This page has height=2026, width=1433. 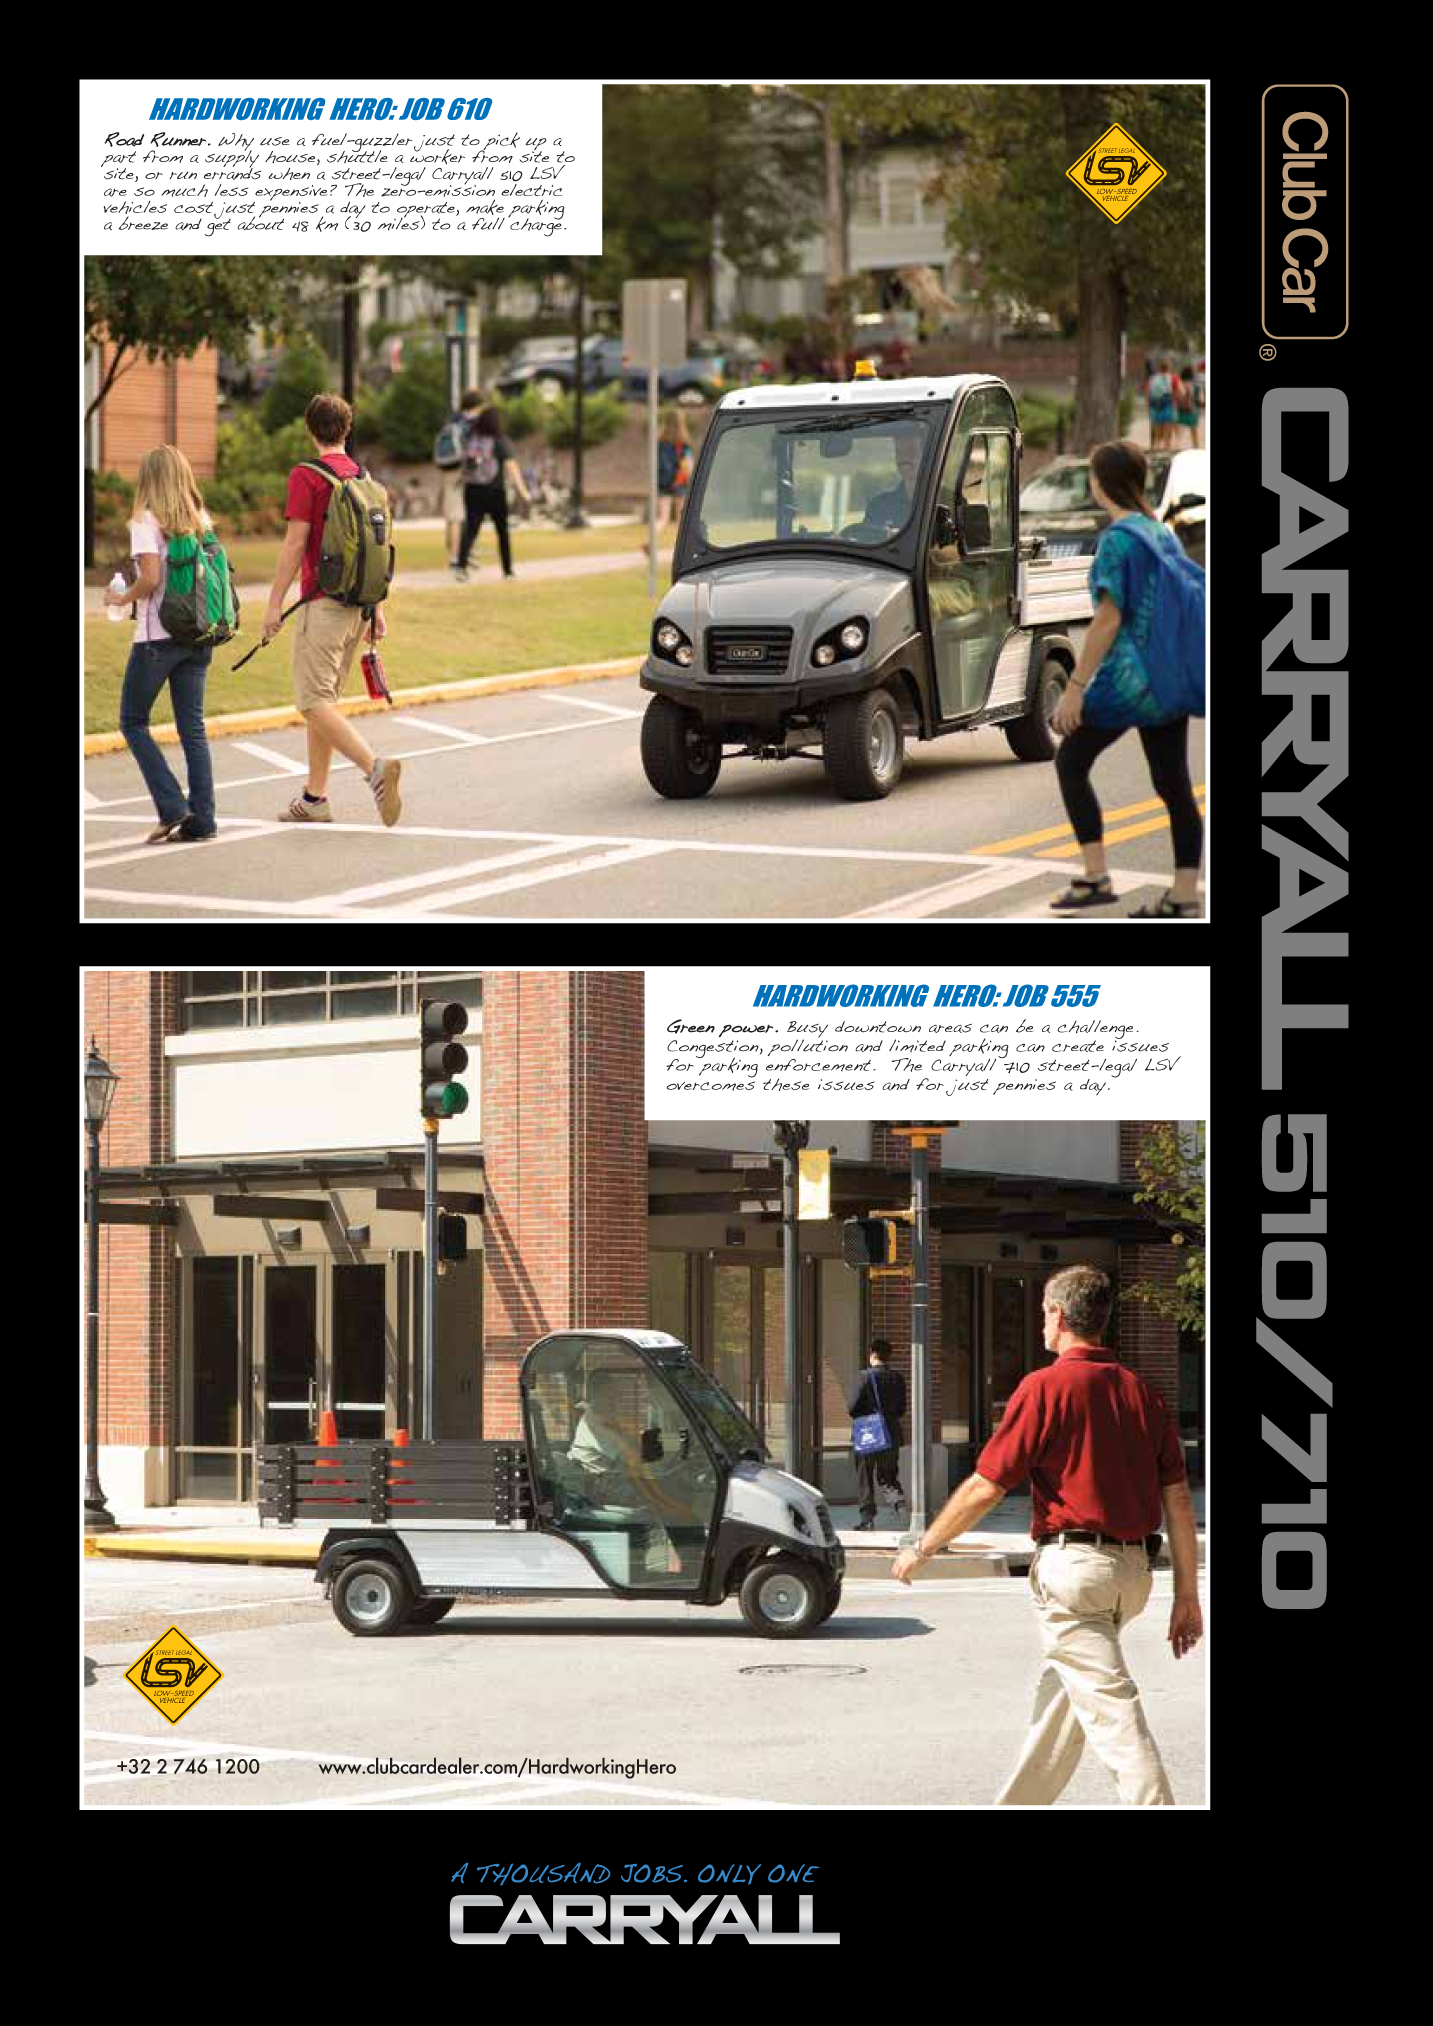 I want to click on Busy, so click(x=807, y=1030).
